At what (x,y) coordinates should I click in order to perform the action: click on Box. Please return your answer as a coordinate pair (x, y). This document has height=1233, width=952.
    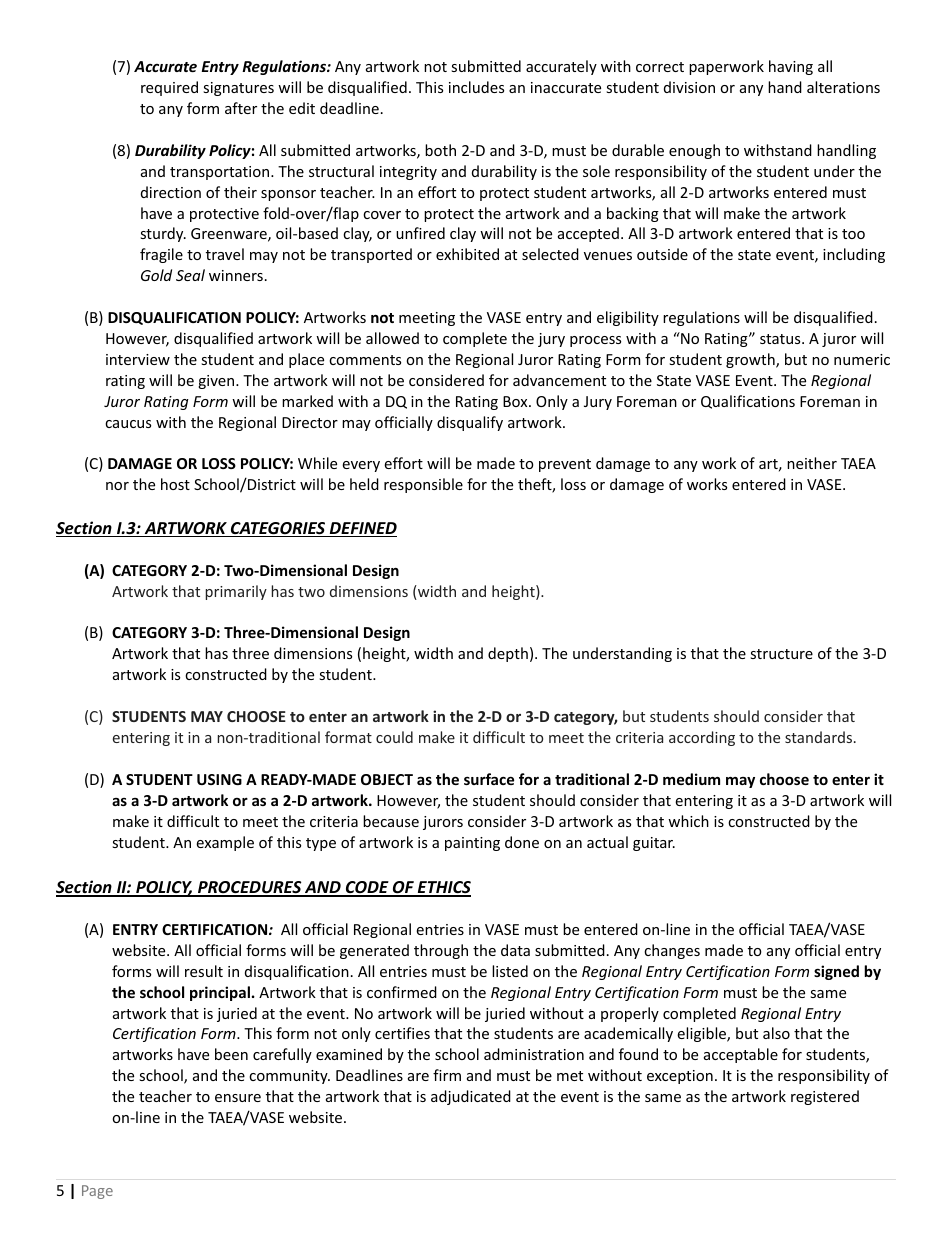
    Looking at the image, I should click on (516, 401).
